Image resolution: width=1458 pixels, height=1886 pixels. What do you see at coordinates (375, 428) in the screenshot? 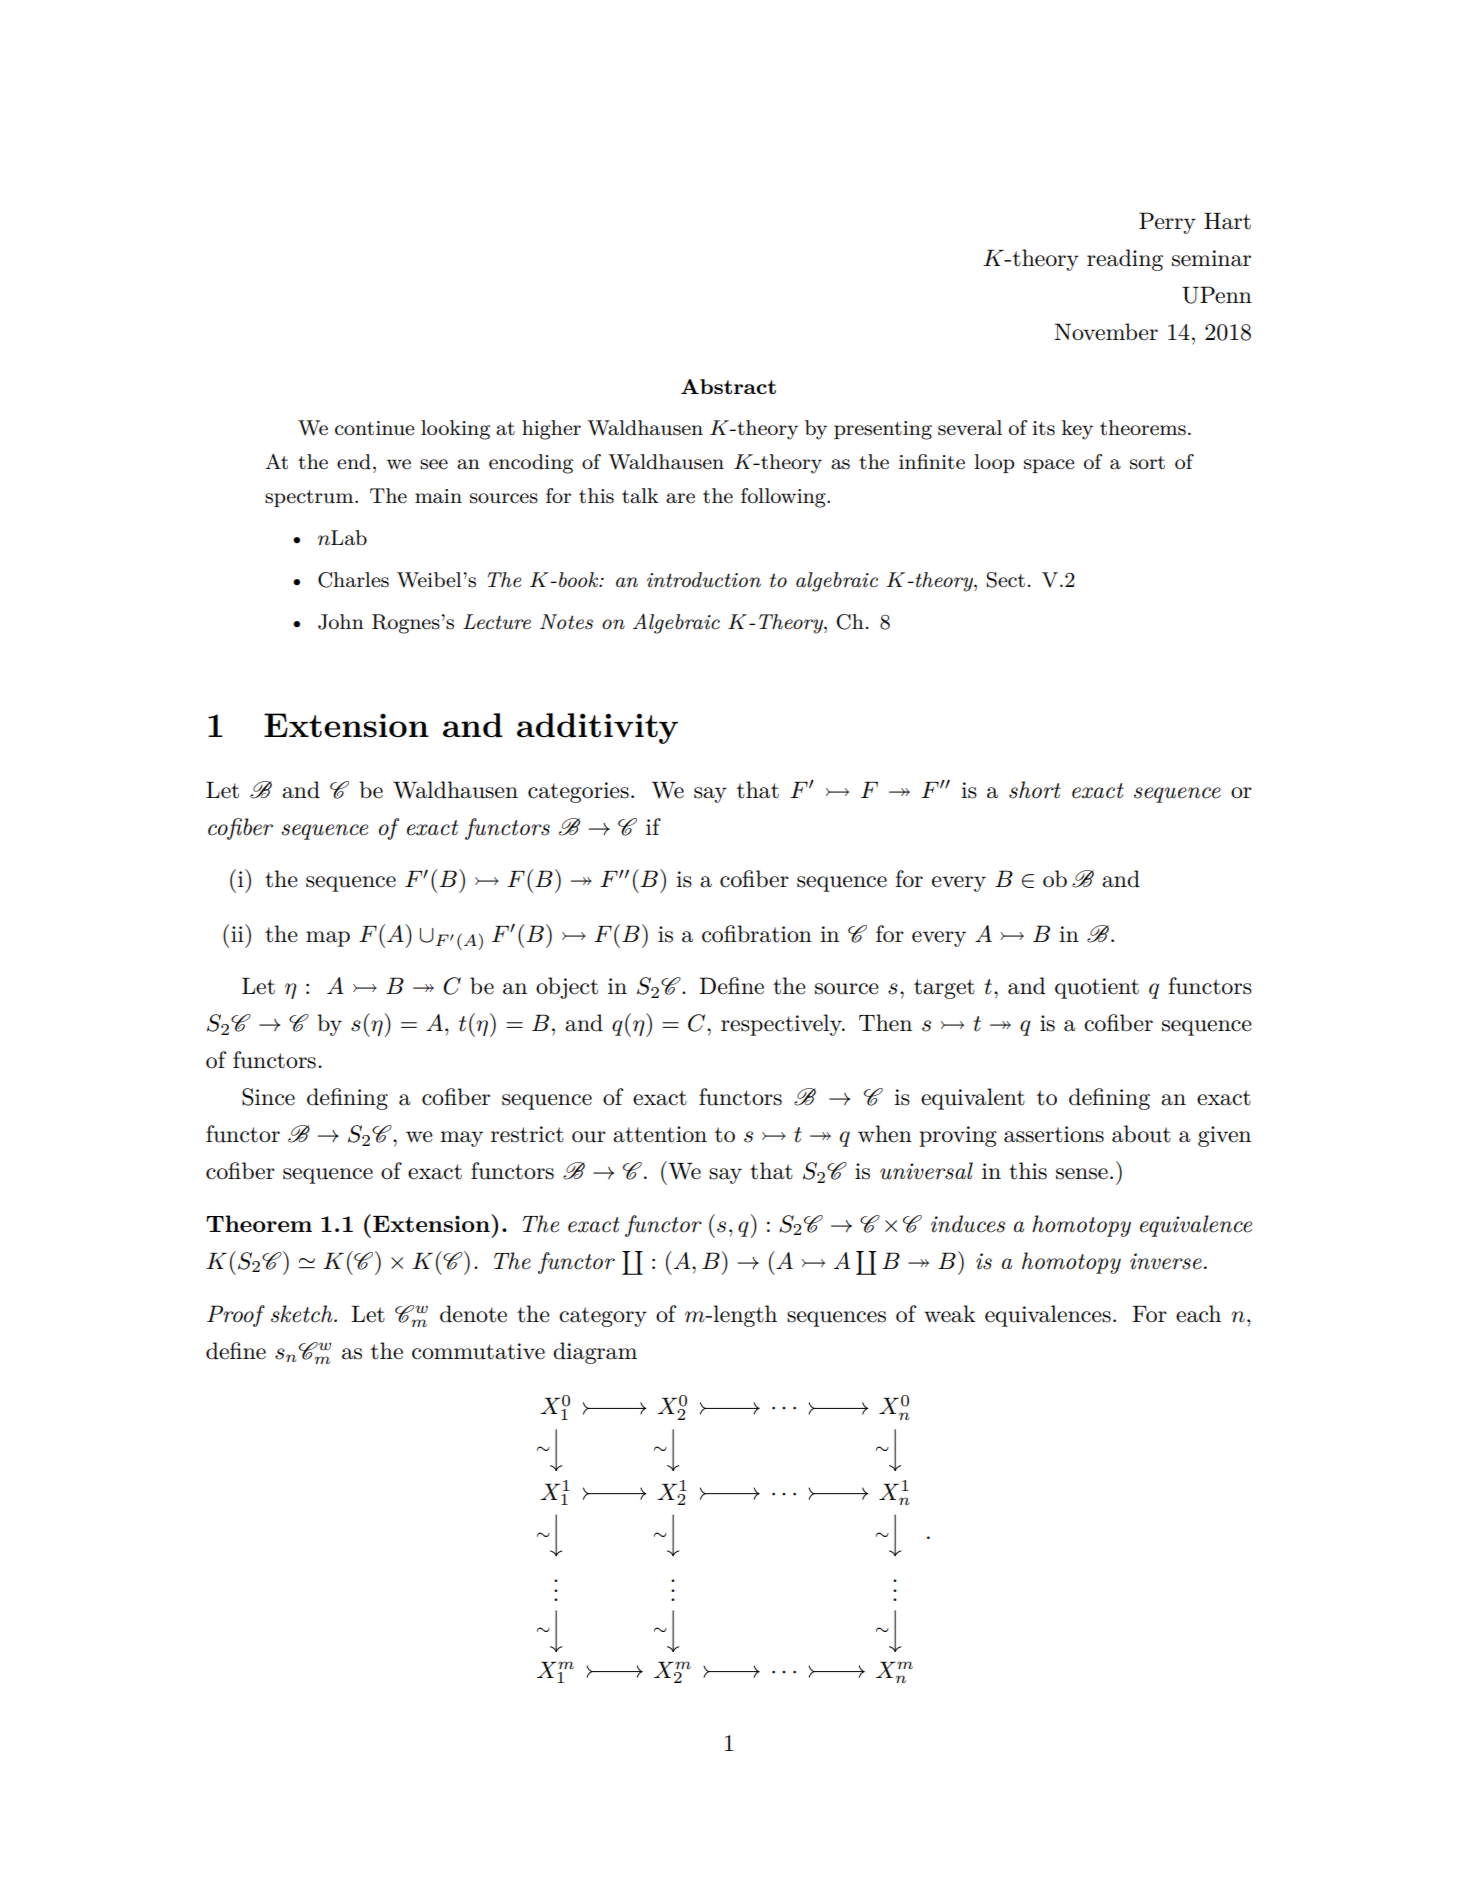
I see `continue` at bounding box center [375, 428].
